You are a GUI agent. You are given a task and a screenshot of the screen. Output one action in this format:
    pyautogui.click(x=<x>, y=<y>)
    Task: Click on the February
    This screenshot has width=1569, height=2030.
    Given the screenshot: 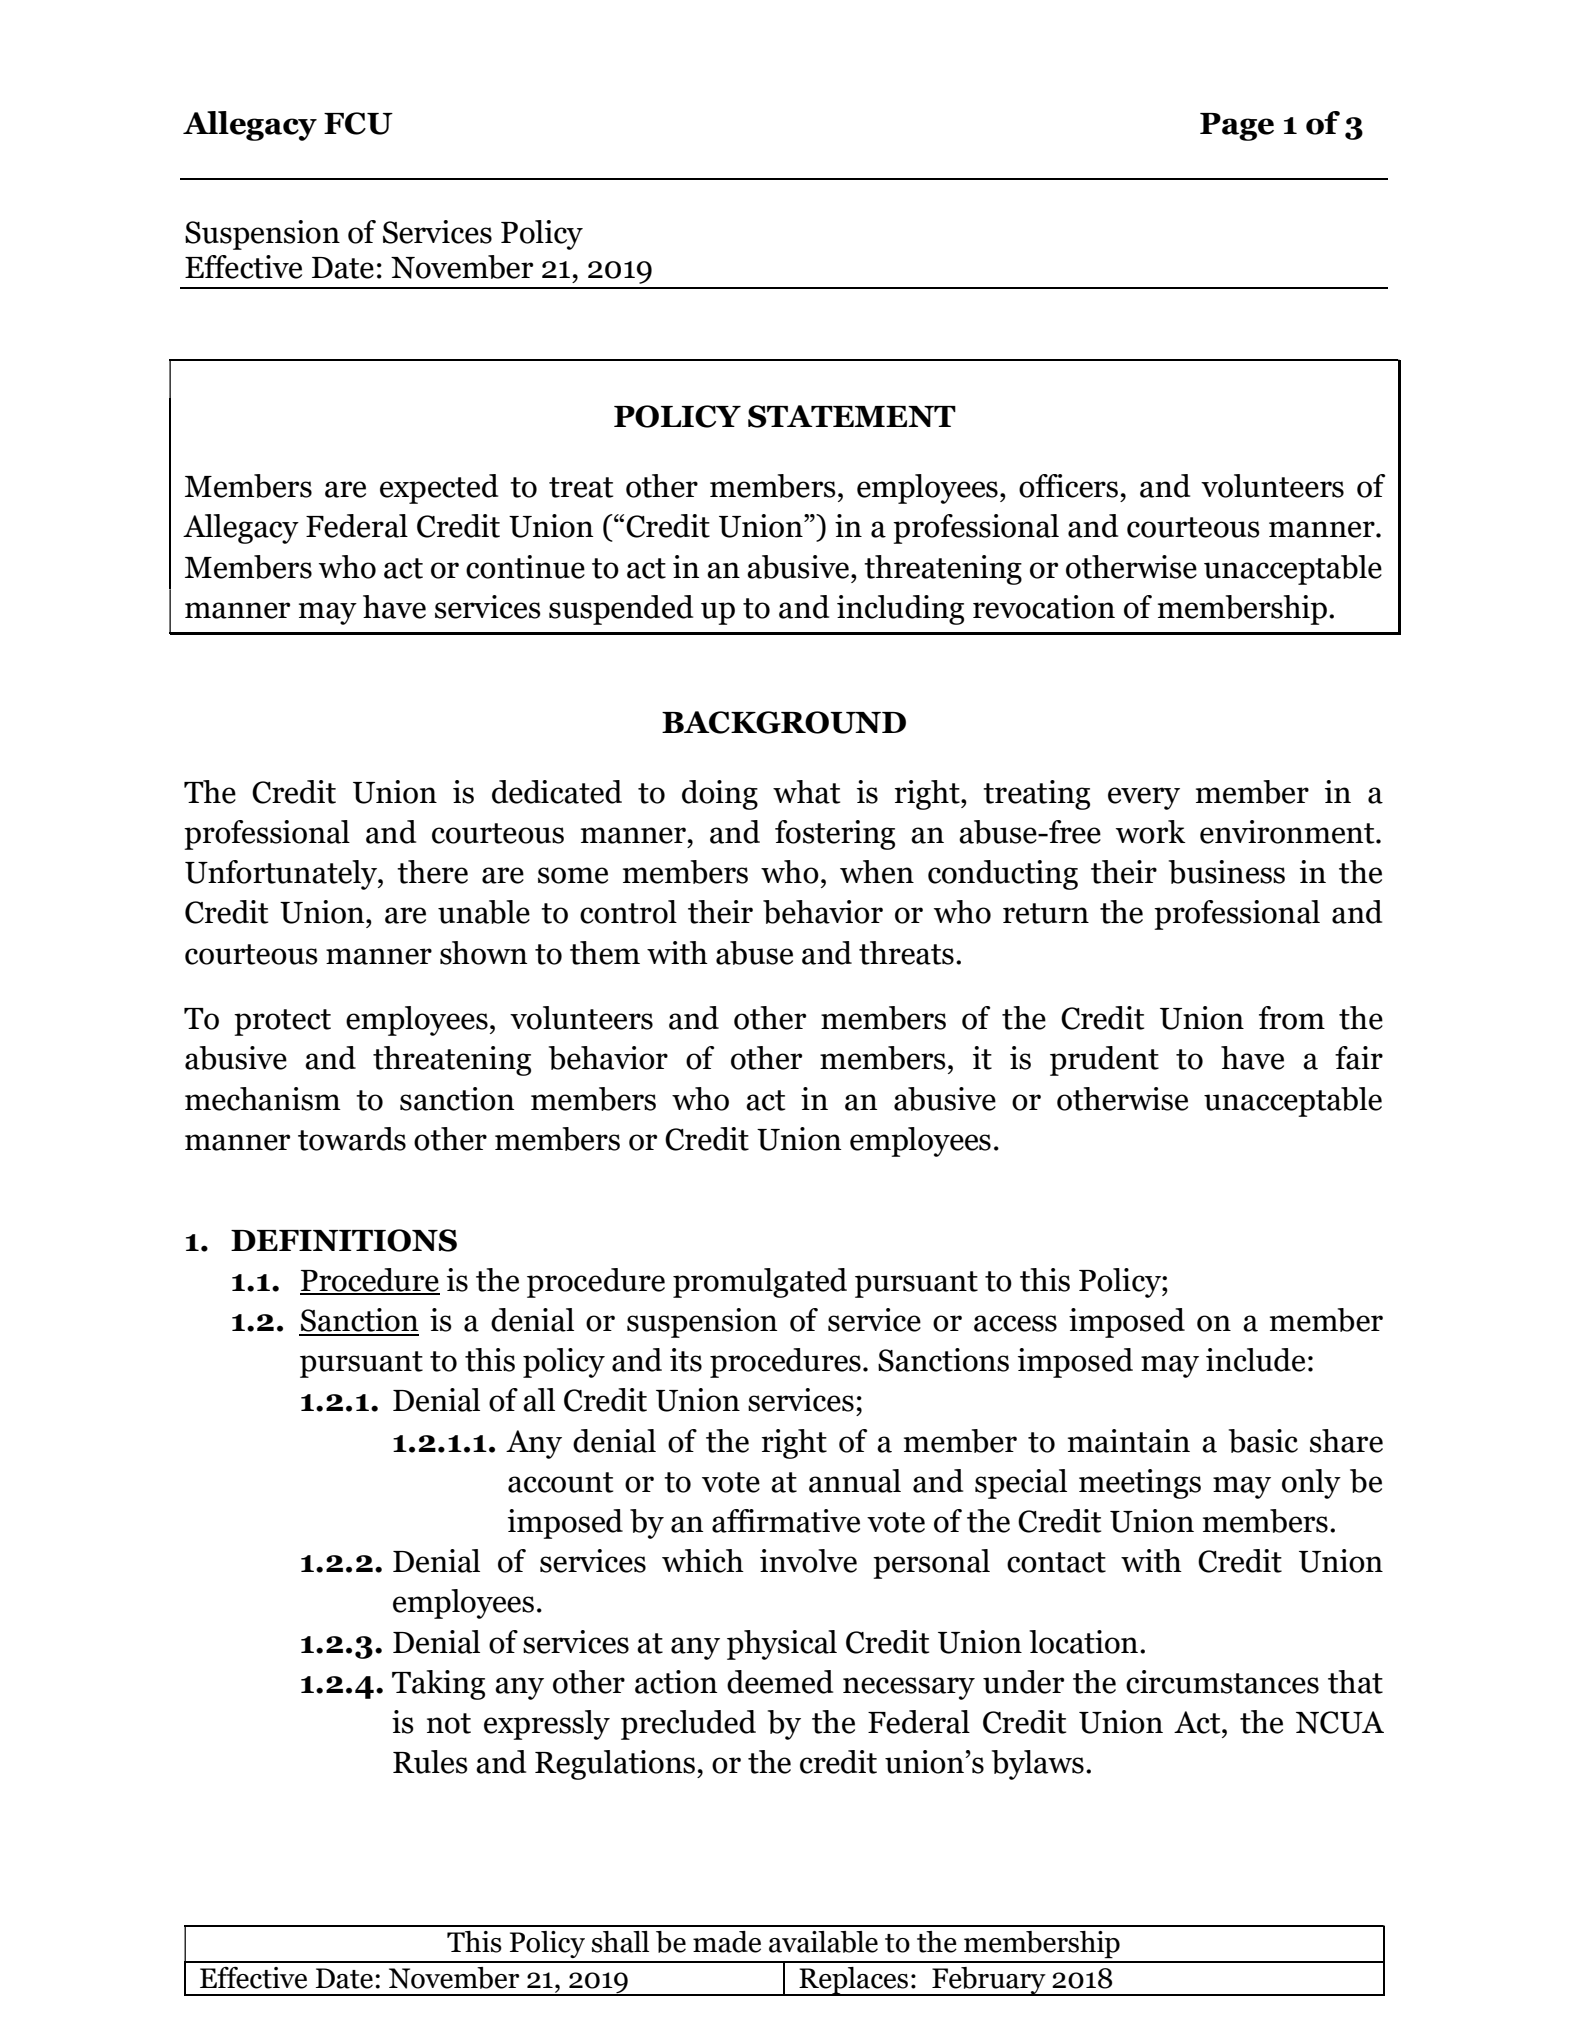 What is the action you would take?
    pyautogui.click(x=989, y=1981)
